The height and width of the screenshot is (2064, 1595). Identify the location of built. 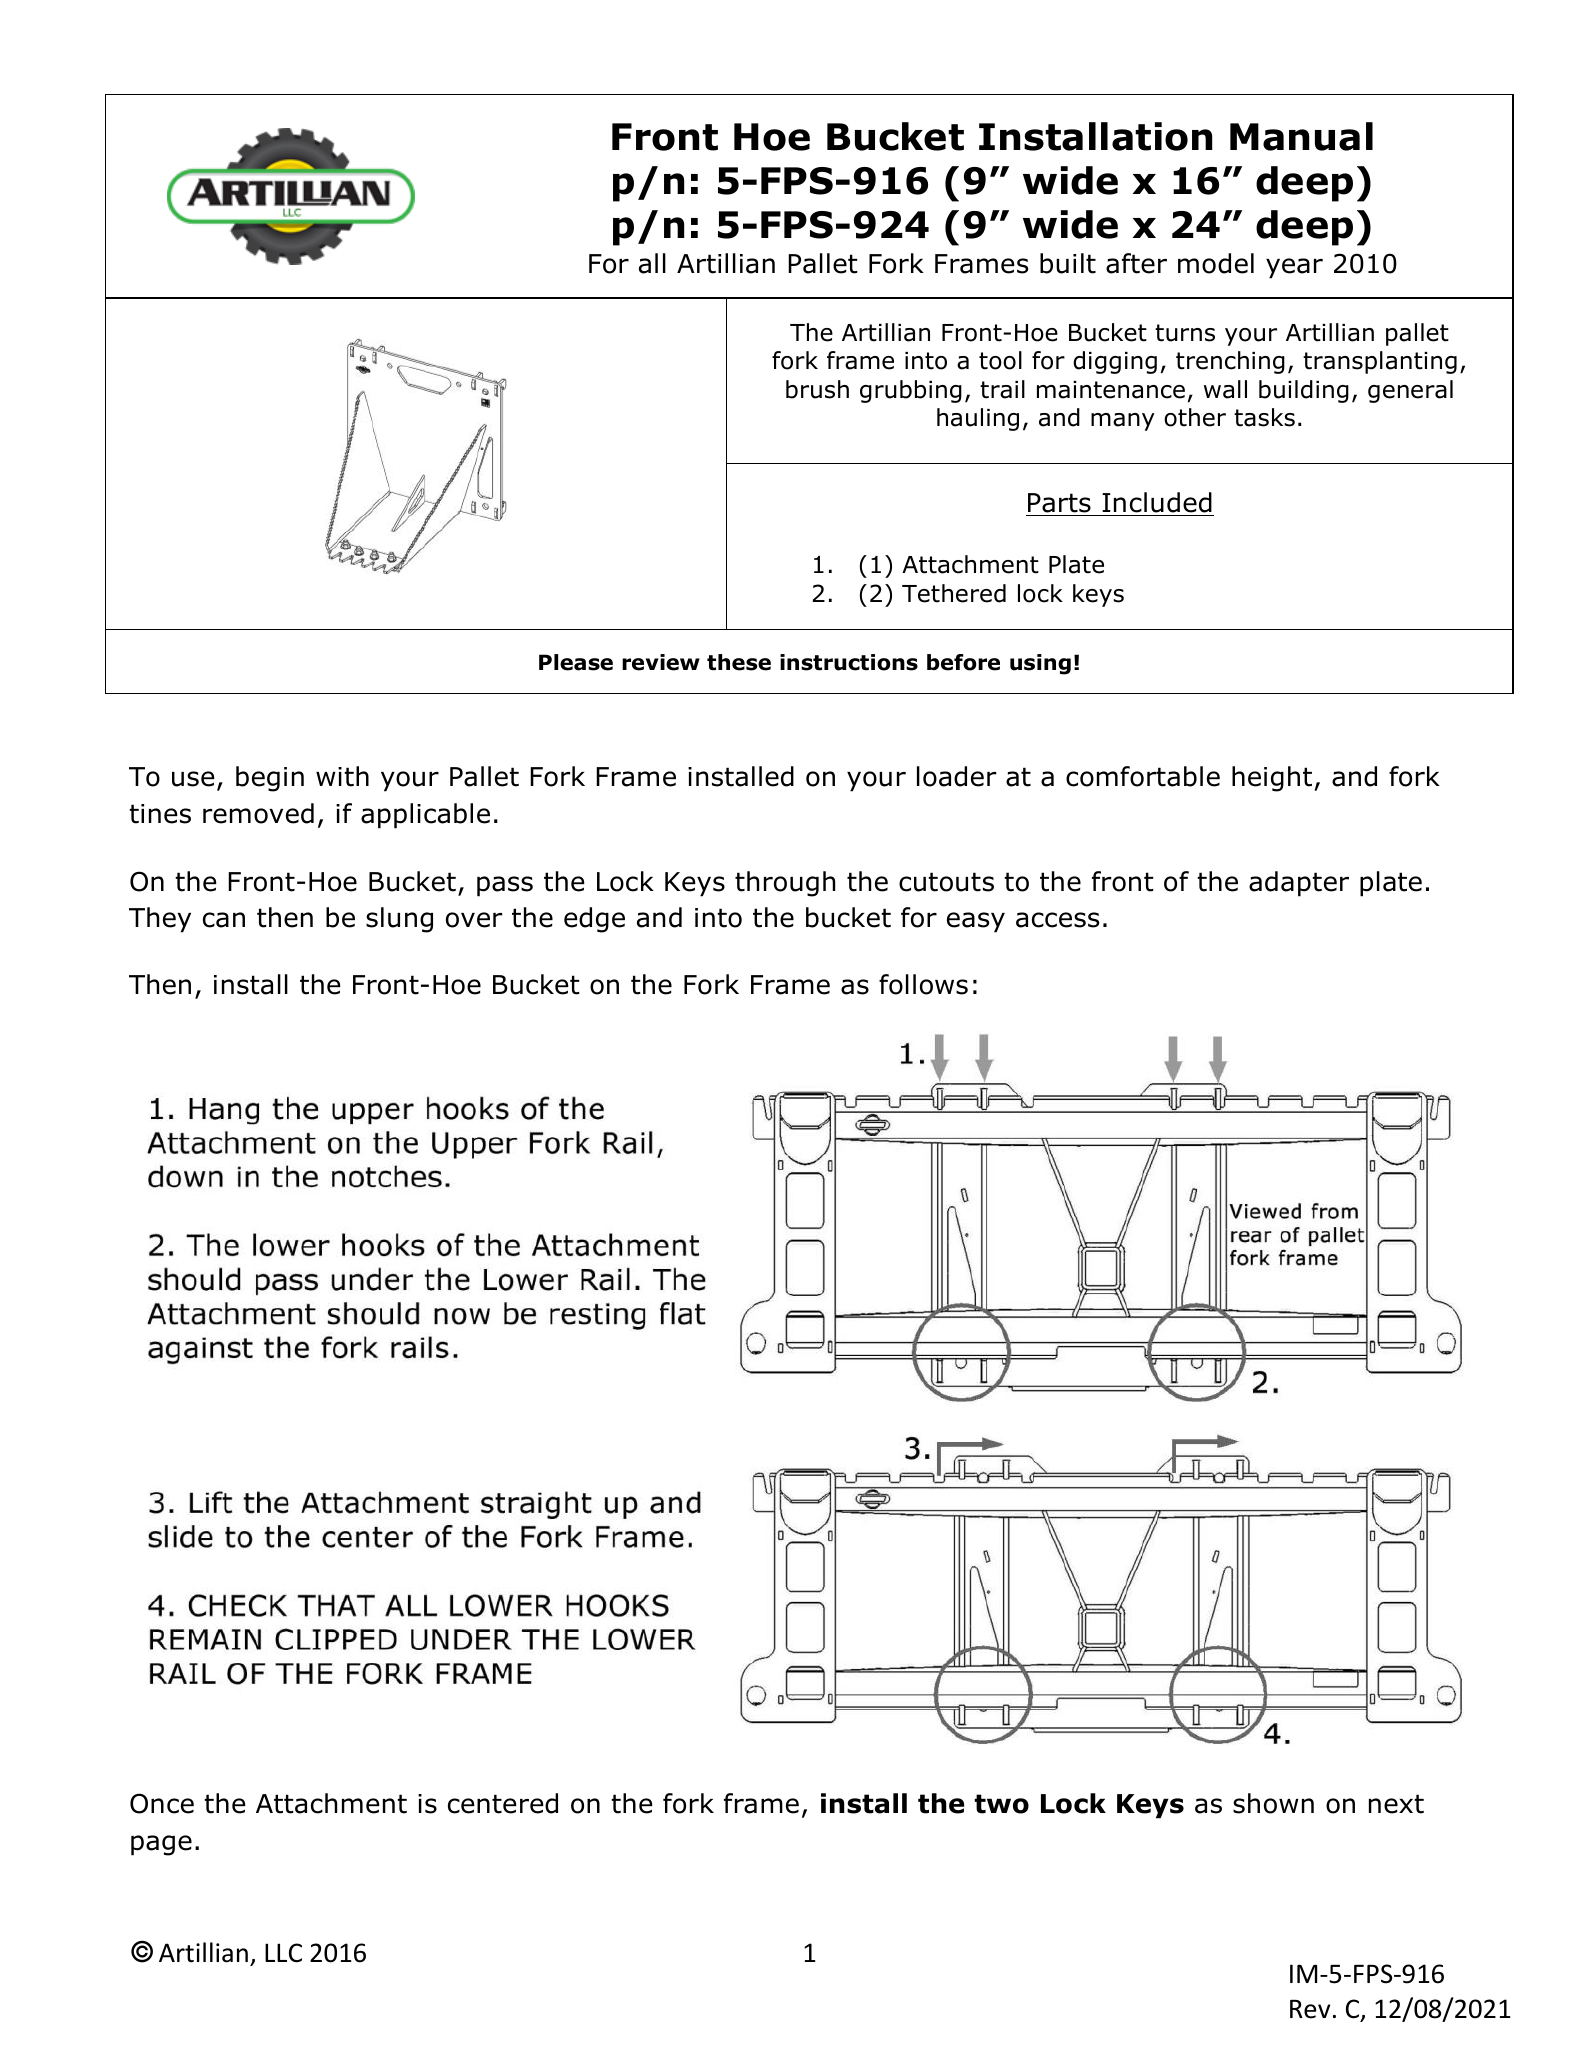
(1068, 263).
